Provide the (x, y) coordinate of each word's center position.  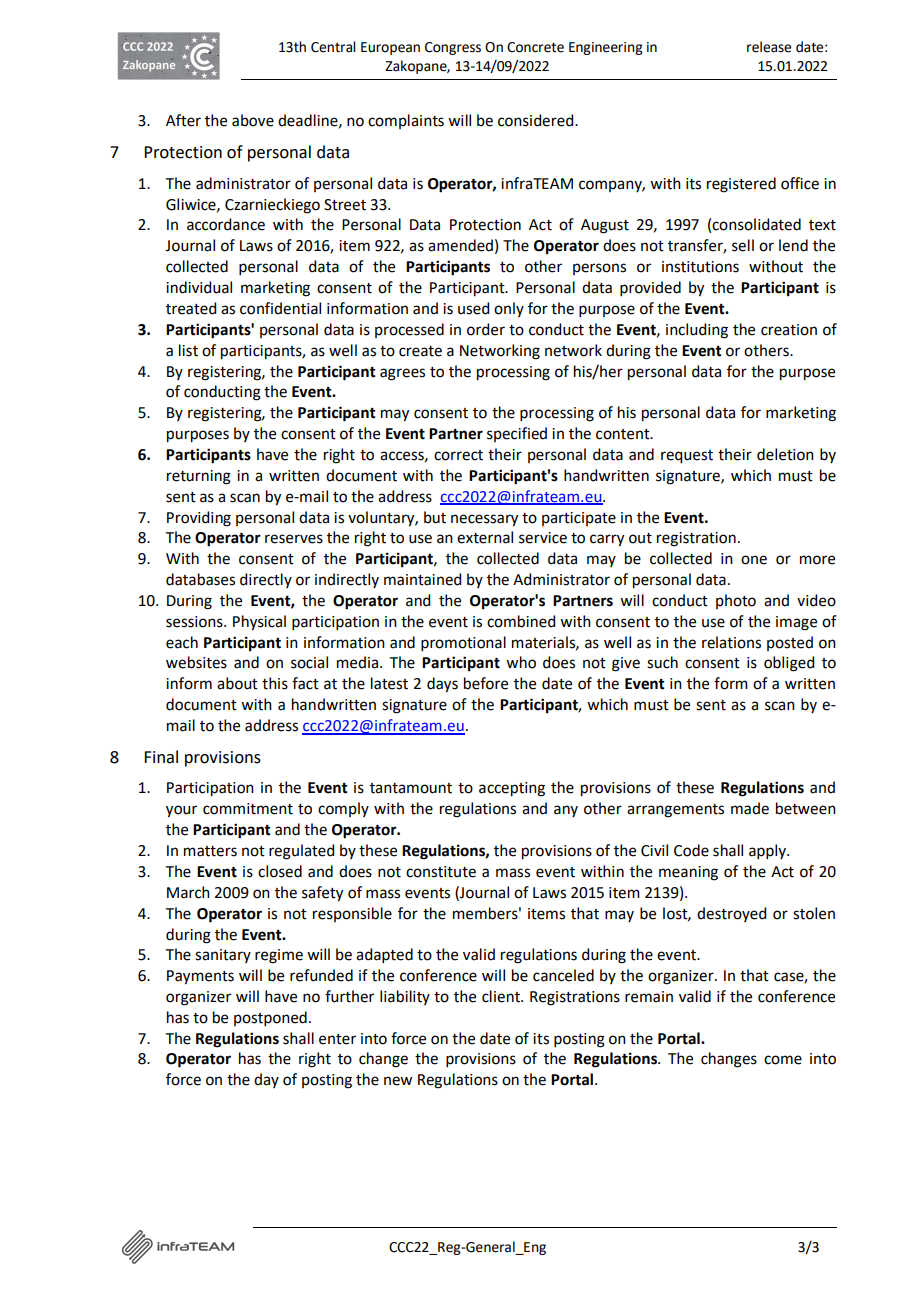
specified (517, 434)
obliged (789, 664)
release (769, 47)
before (486, 683)
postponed (270, 1018)
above (253, 120)
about (237, 683)
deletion (785, 454)
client (502, 996)
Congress (453, 48)
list (188, 350)
